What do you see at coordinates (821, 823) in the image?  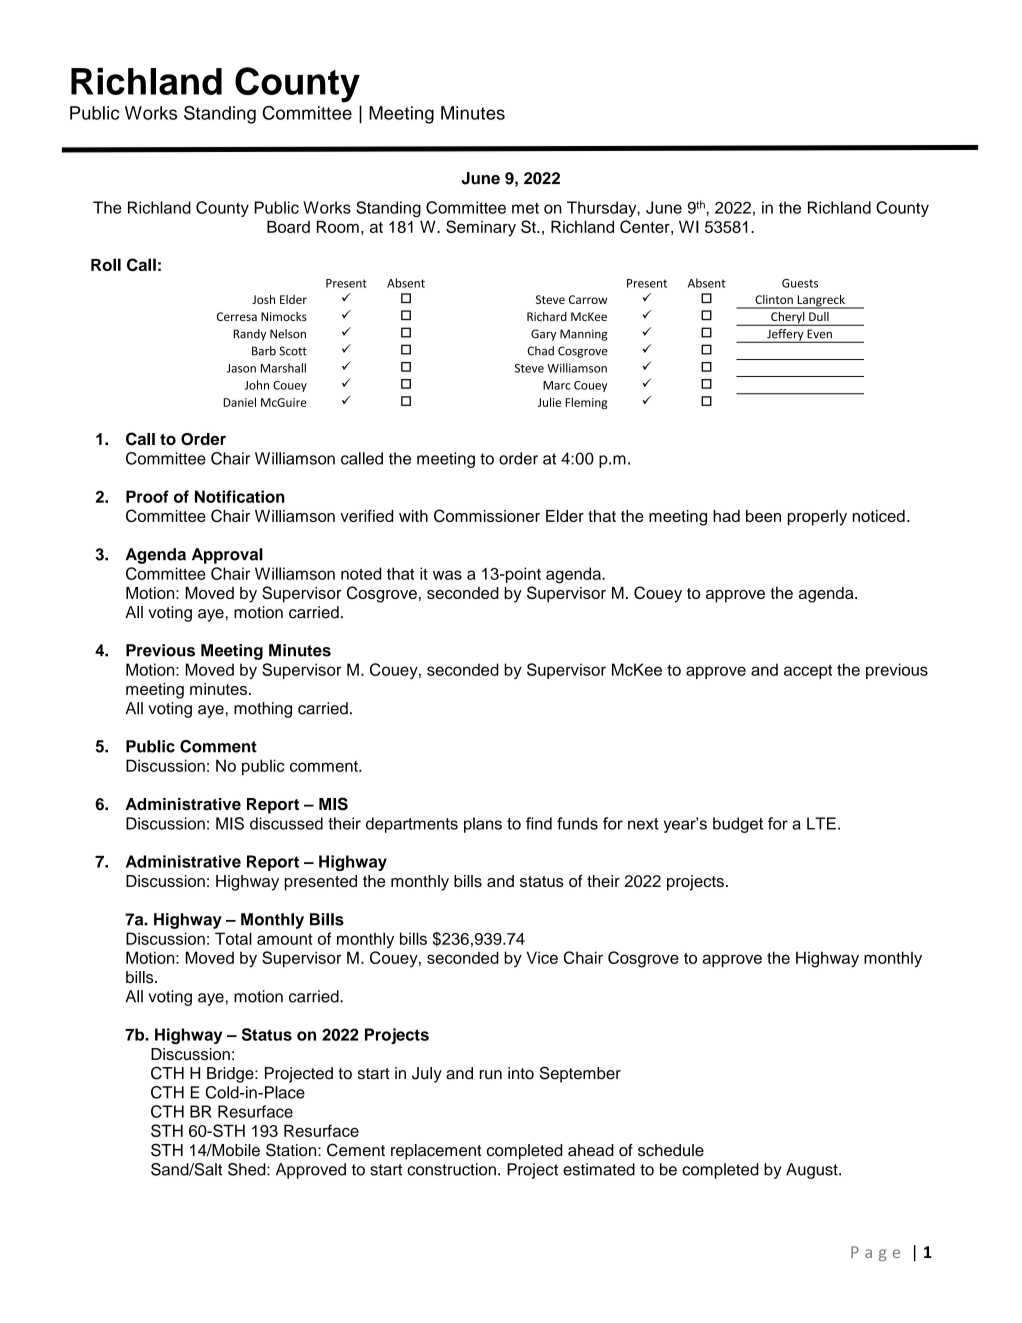 I see `LTE` at bounding box center [821, 823].
